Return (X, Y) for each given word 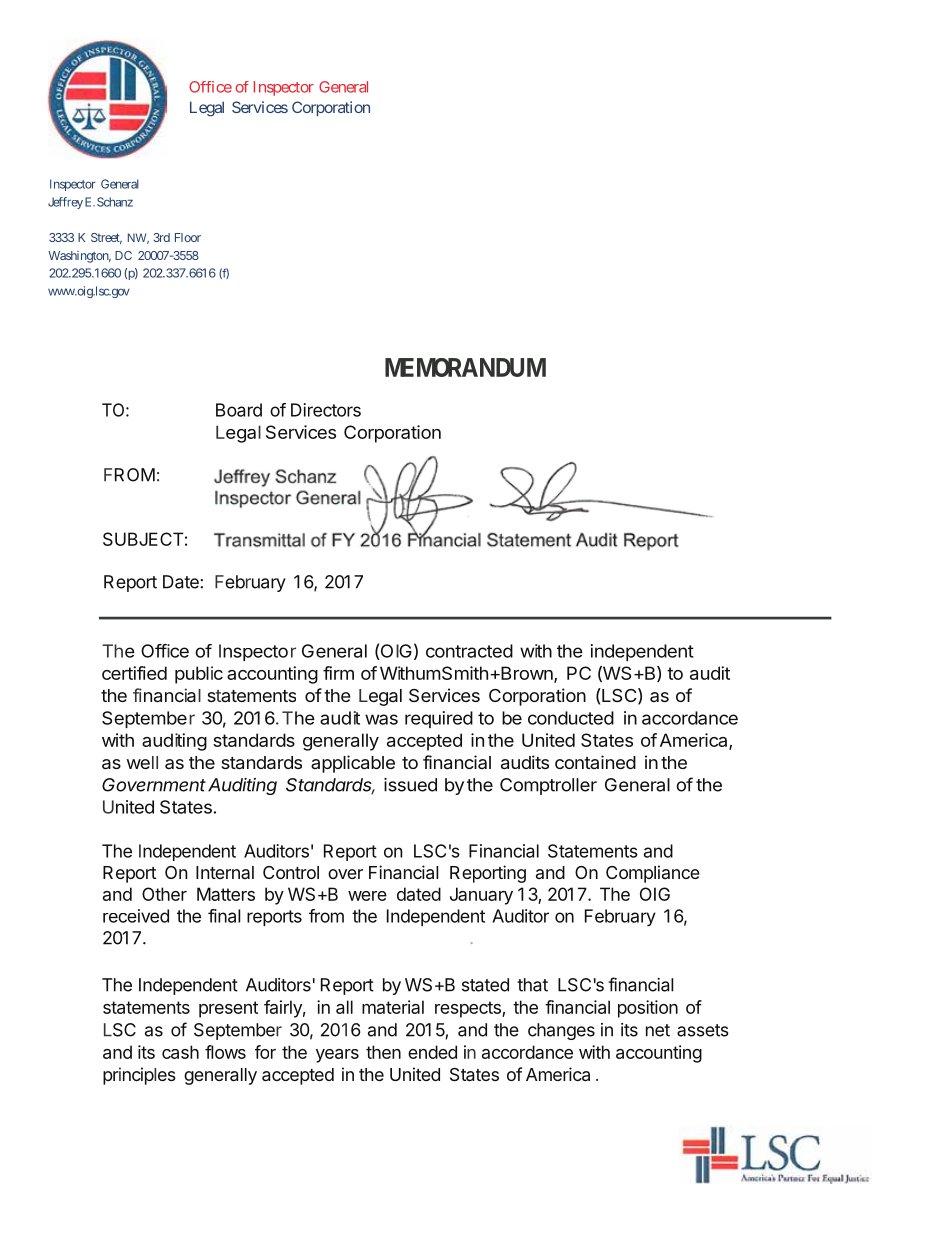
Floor (188, 237)
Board (239, 410)
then (383, 1052)
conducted (571, 718)
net (658, 1030)
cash (180, 1052)
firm (338, 673)
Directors (326, 410)
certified (134, 673)
